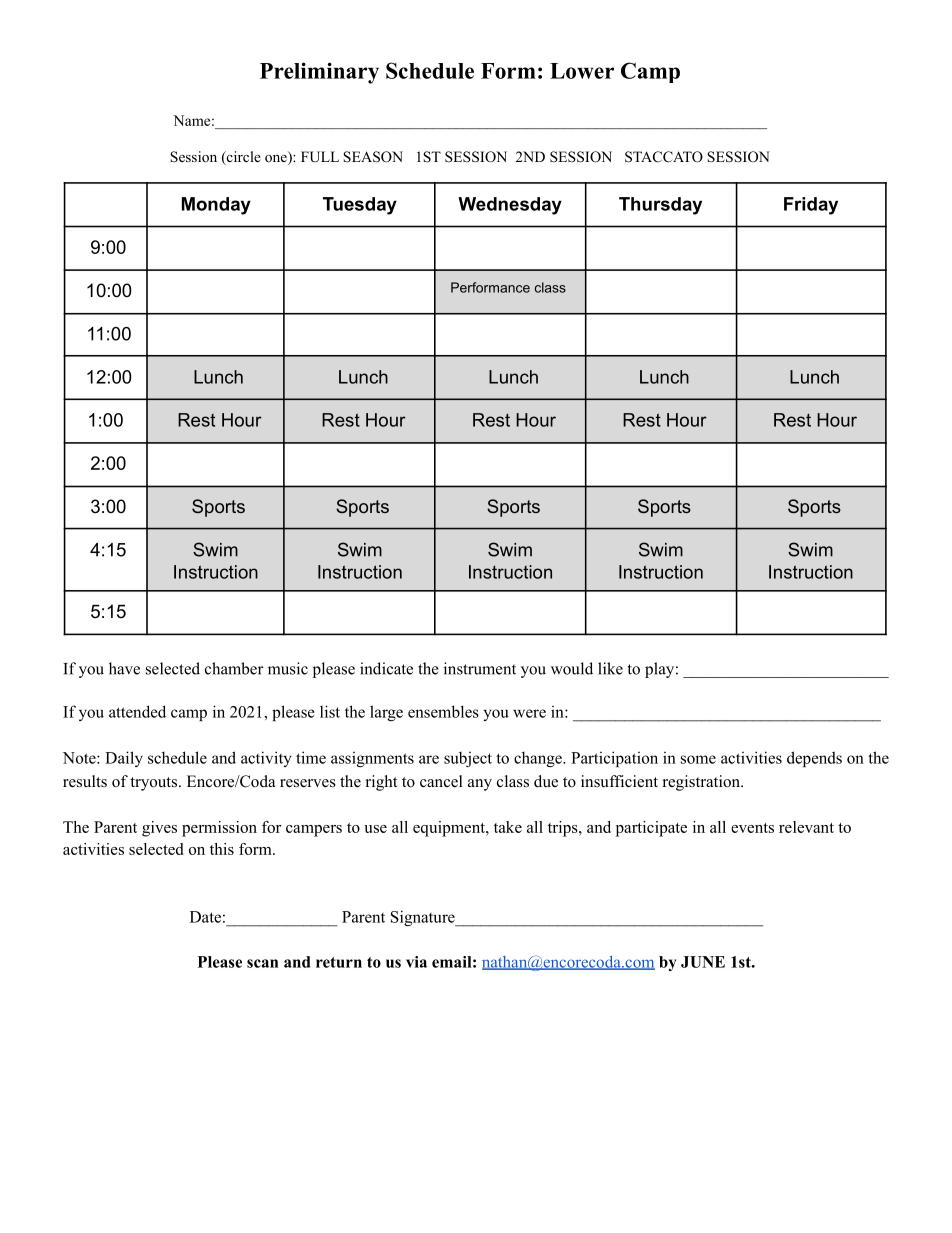  I want to click on scan, so click(262, 963).
